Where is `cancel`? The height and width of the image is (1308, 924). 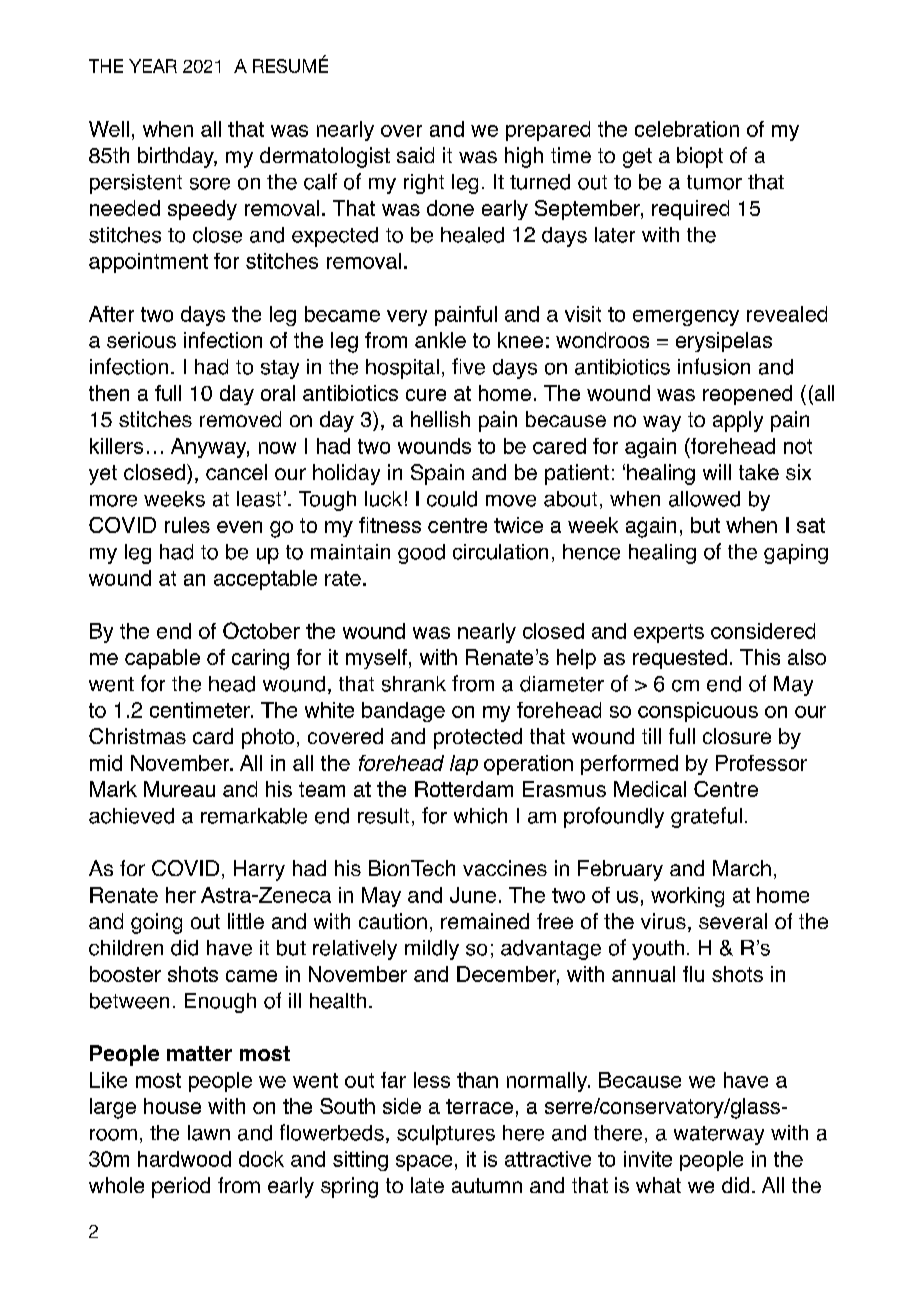 cancel is located at coordinates (236, 472).
